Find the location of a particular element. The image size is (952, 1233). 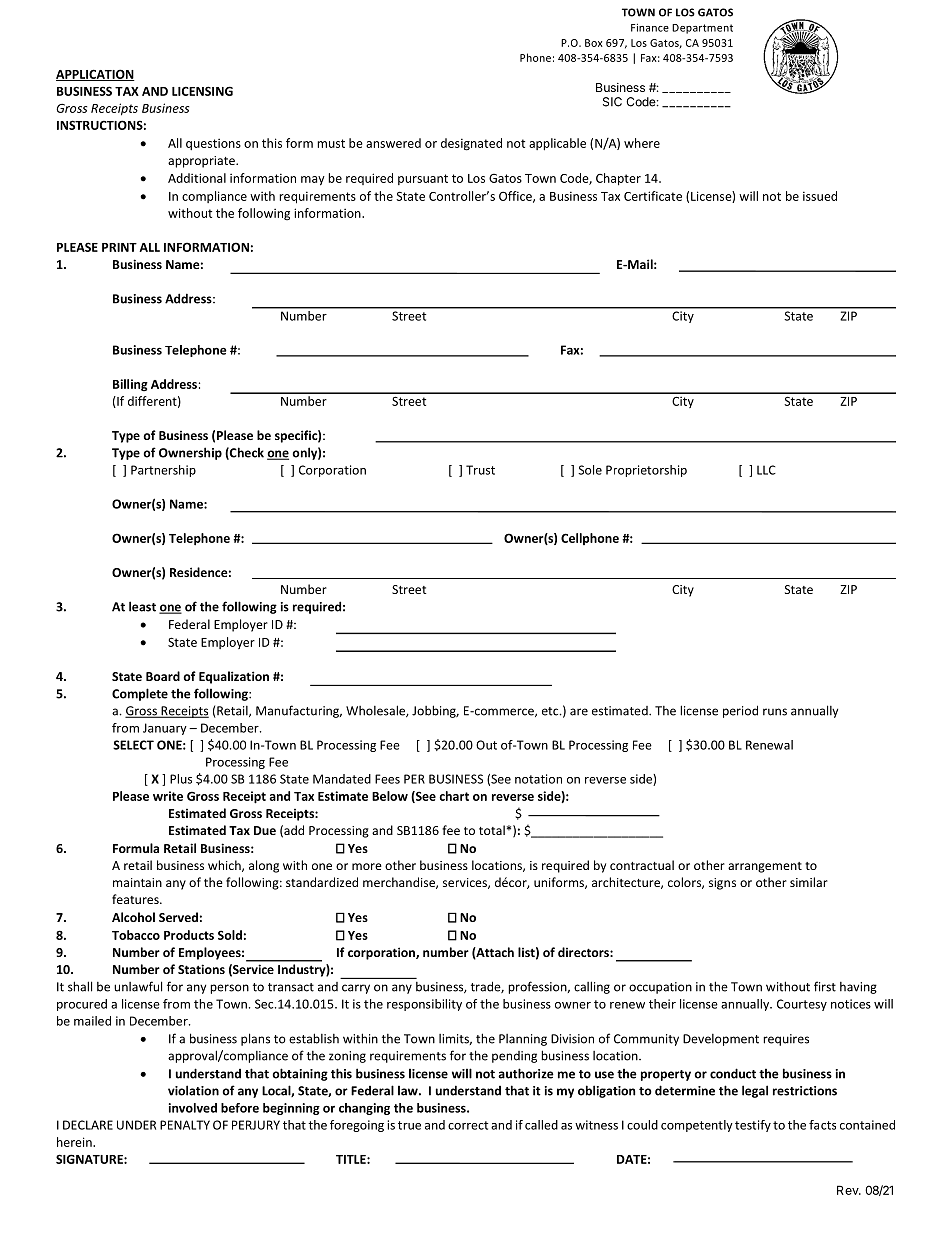

LICENSING is located at coordinates (202, 91).
